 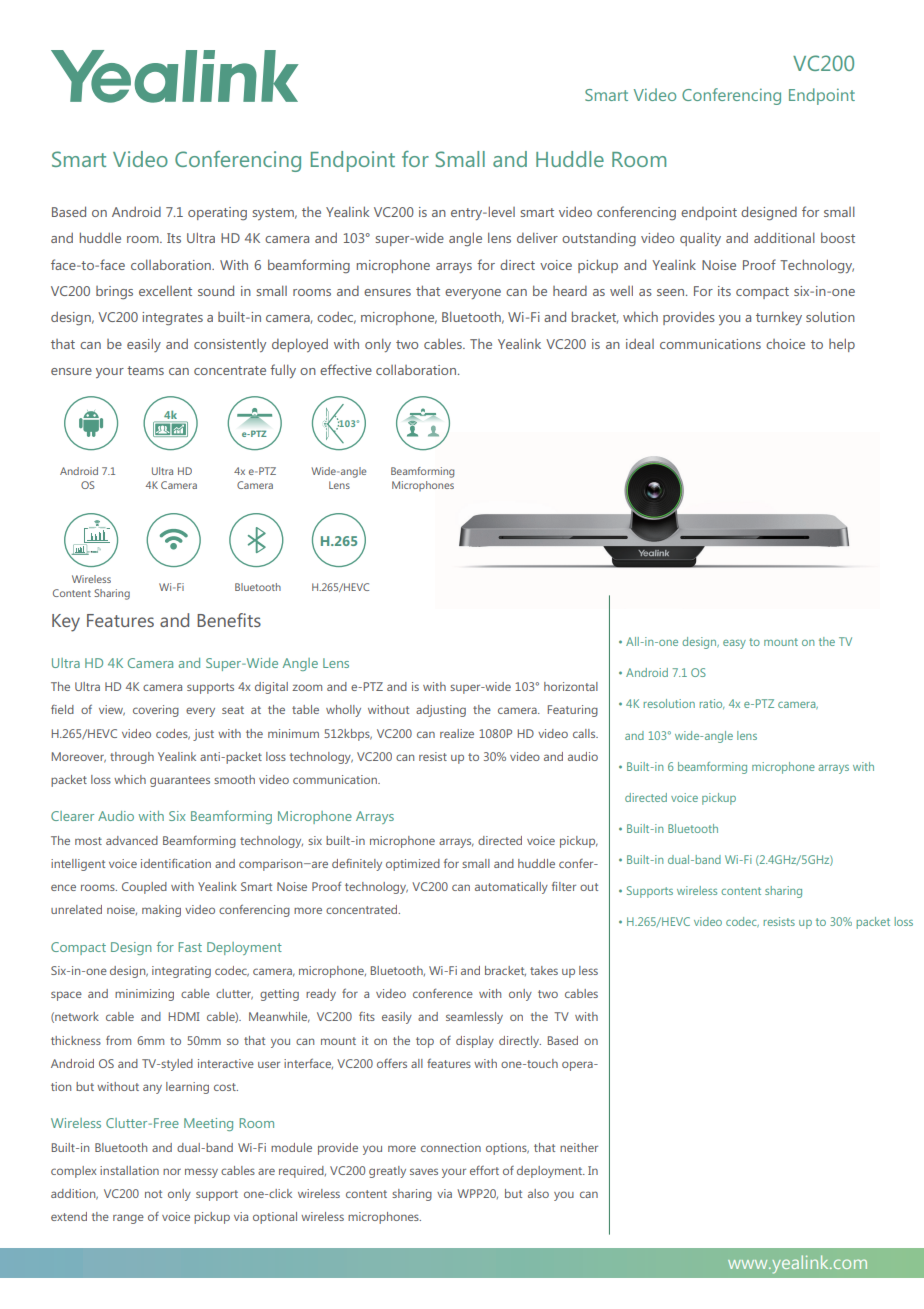 What do you see at coordinates (424, 1171) in the page?
I see `saves` at bounding box center [424, 1171].
